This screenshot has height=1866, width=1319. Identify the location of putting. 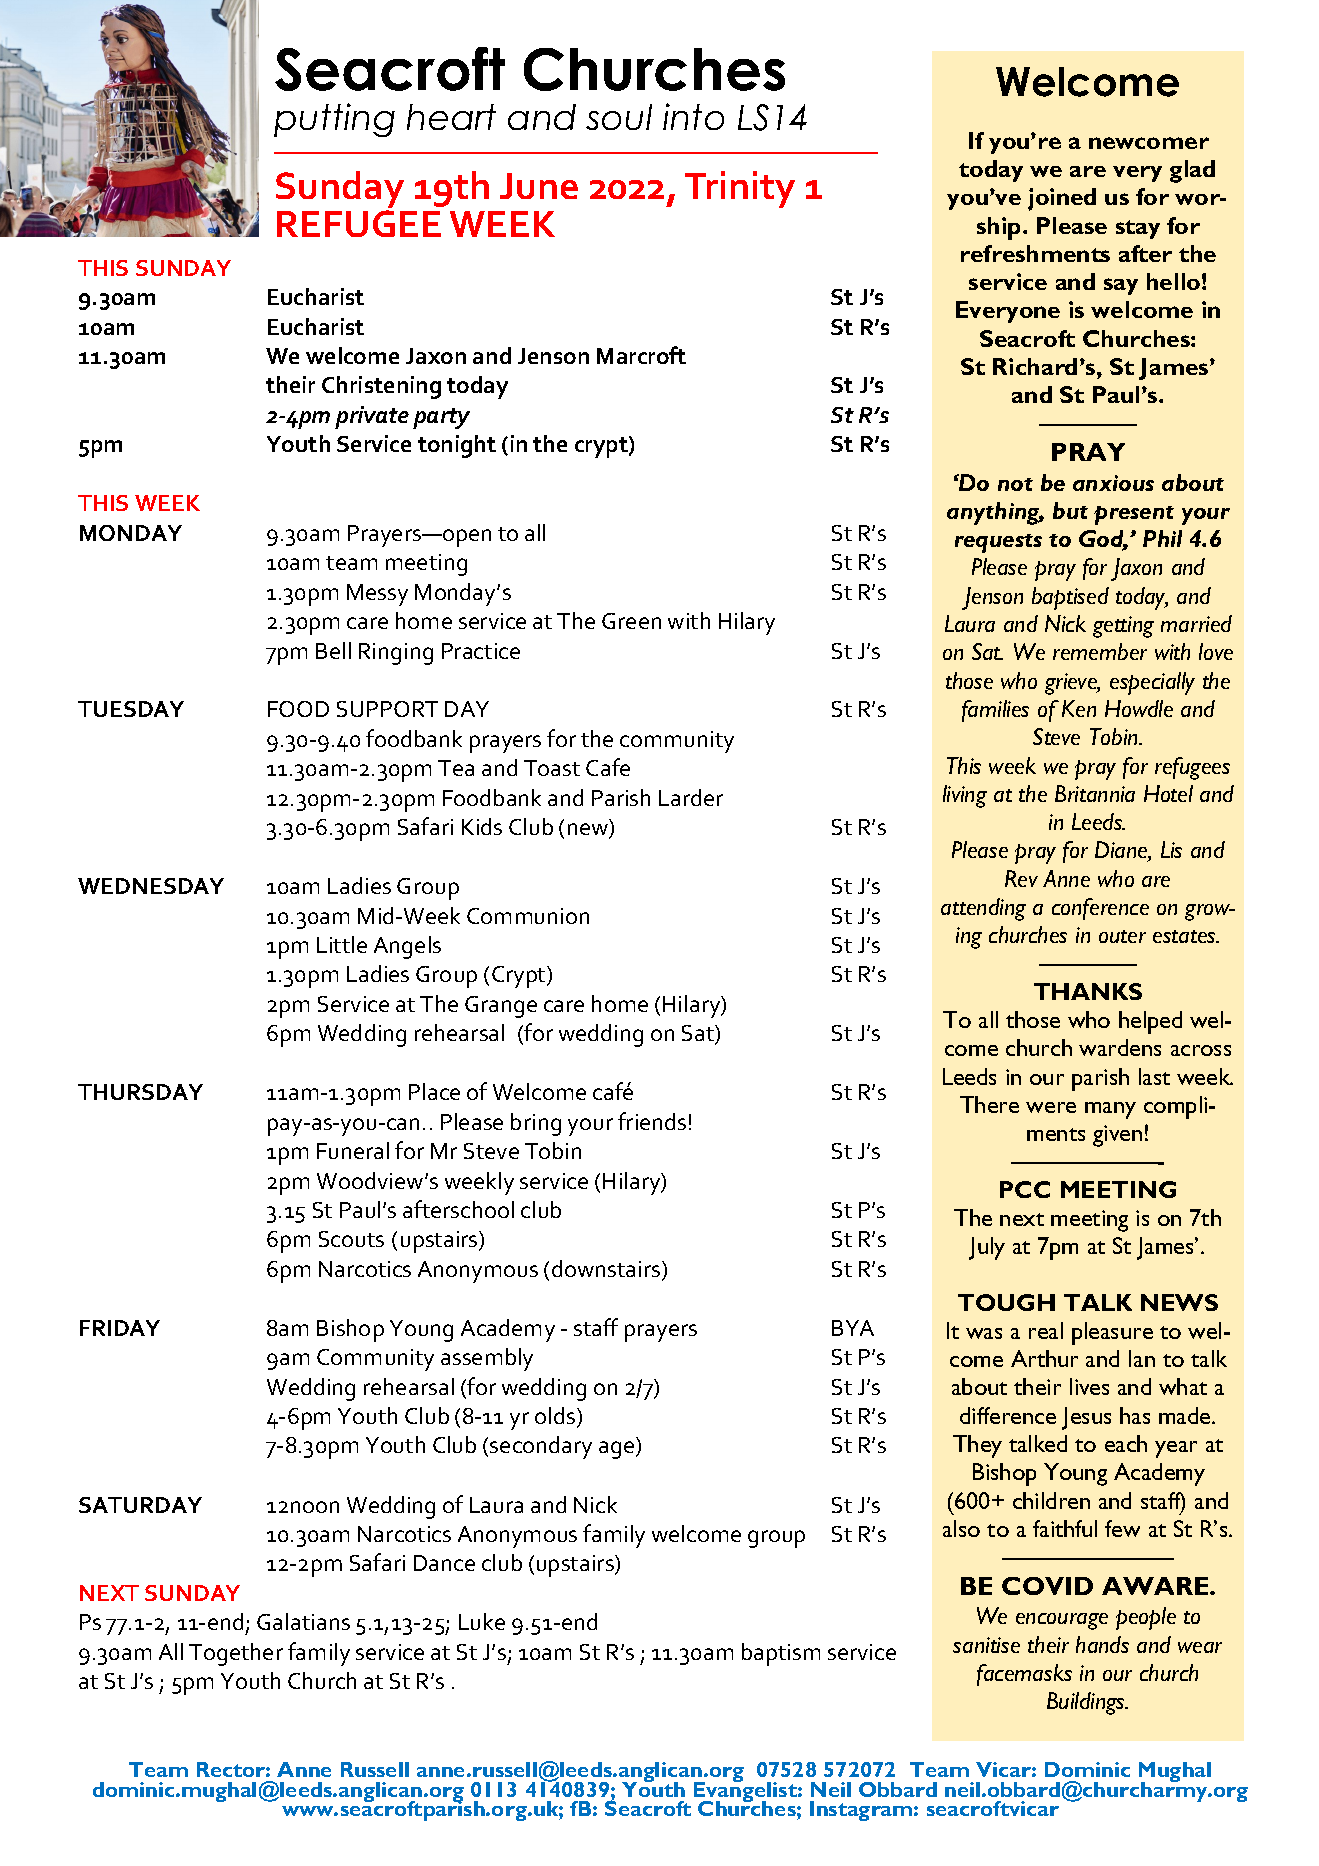
(334, 120).
